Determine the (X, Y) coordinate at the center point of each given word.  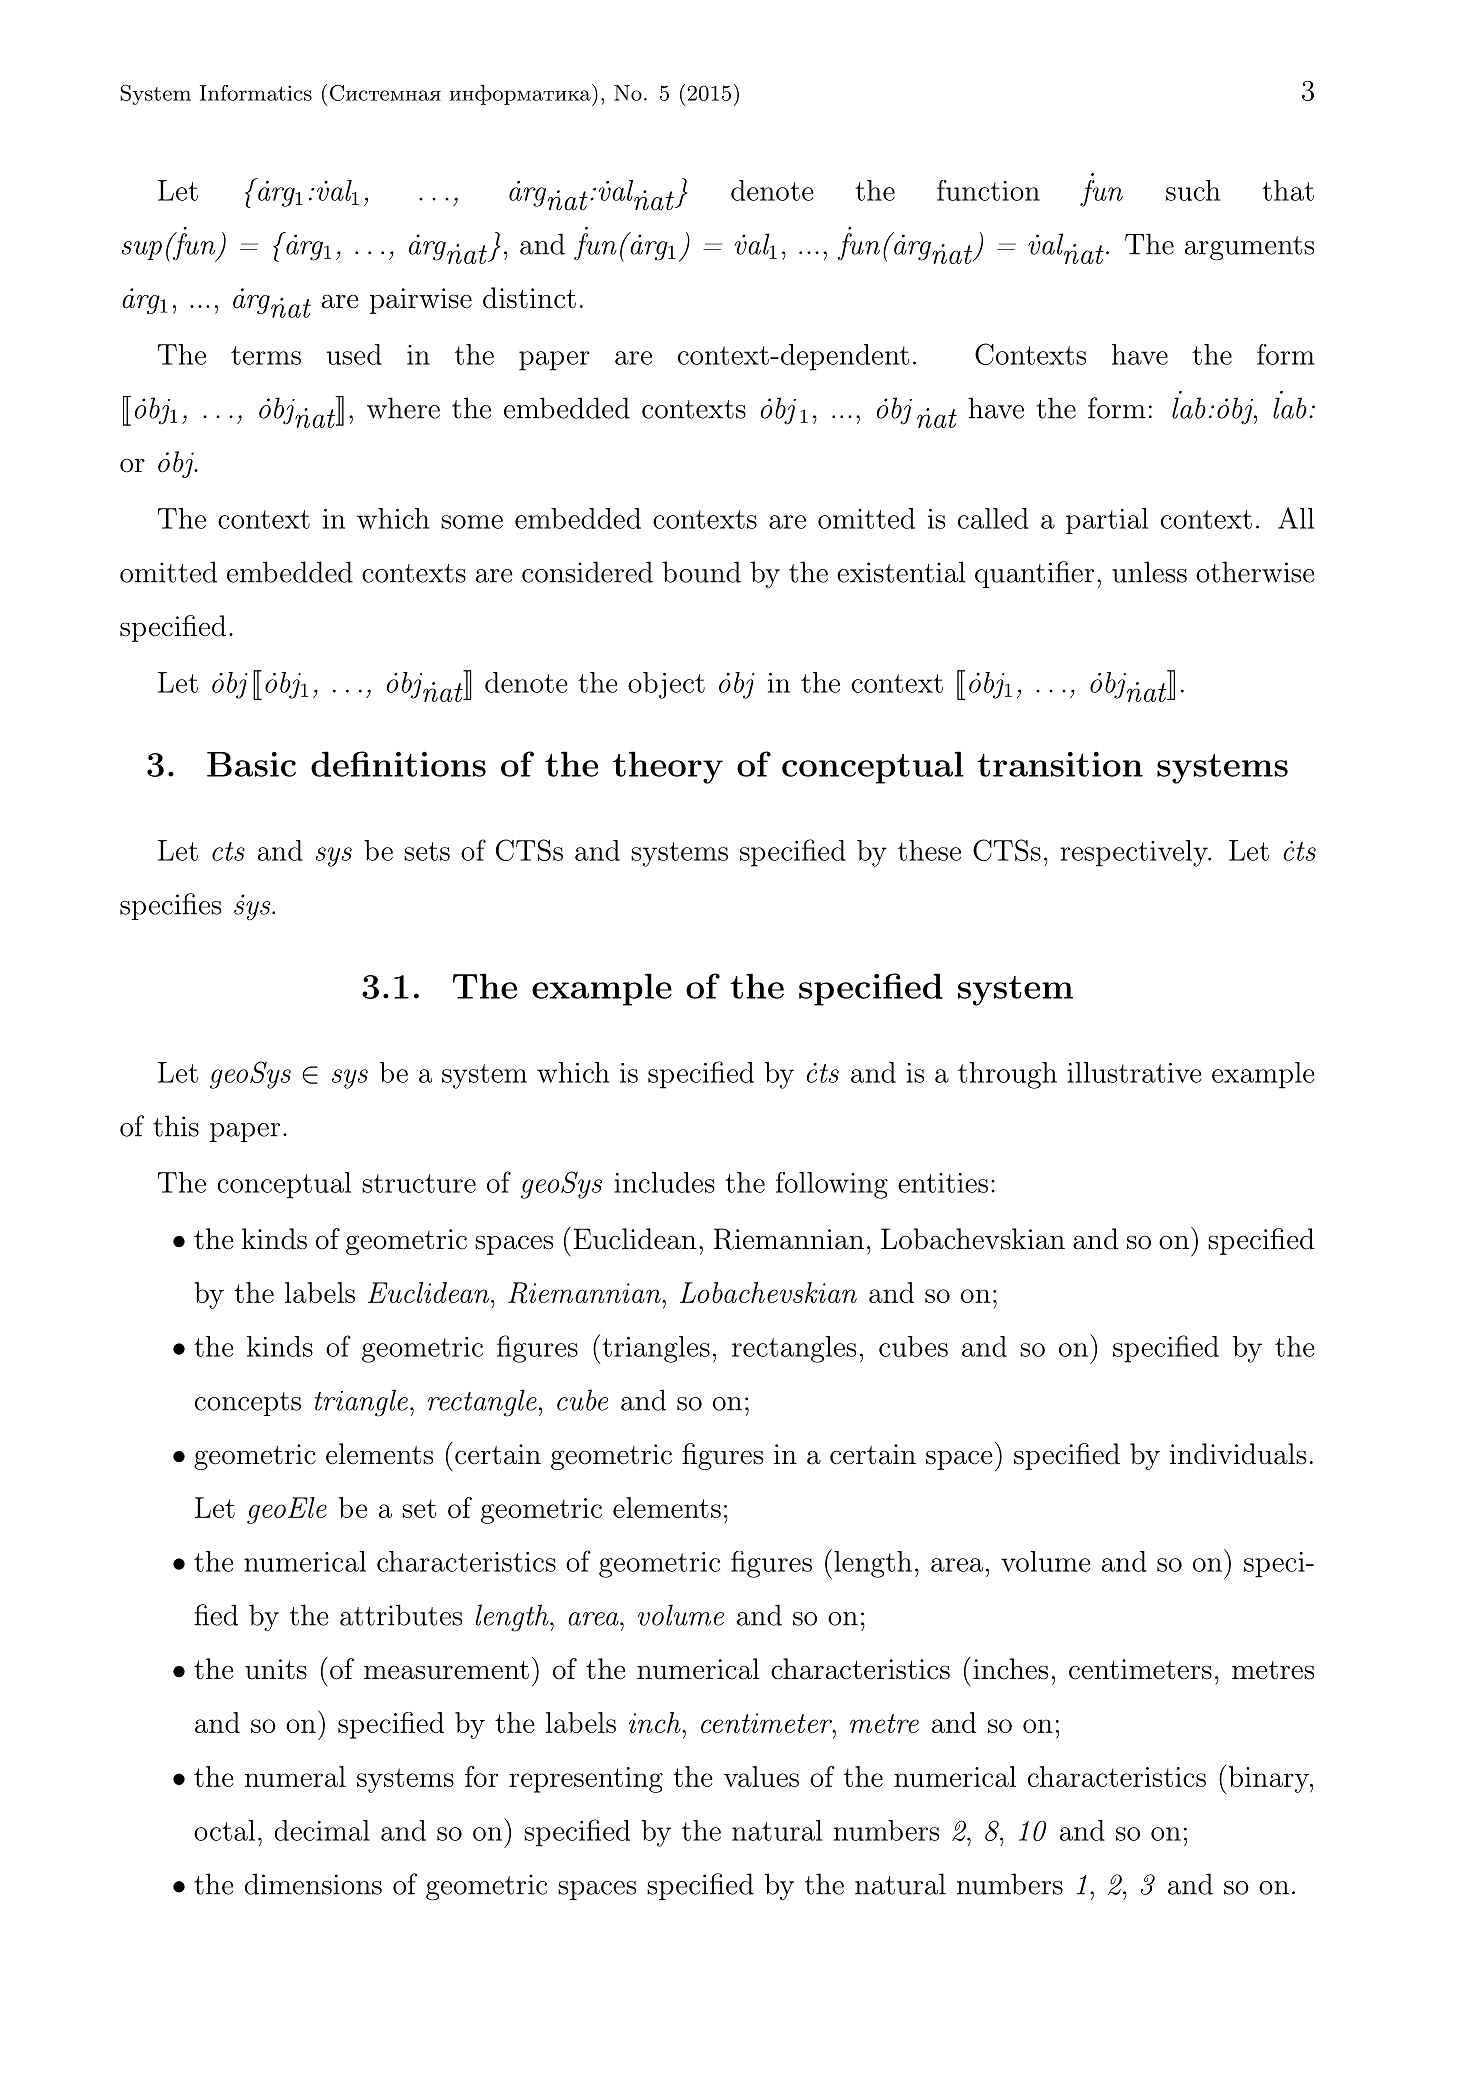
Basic (251, 764)
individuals (1238, 1454)
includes (664, 1182)
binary (1267, 1779)
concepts (248, 1404)
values (761, 1776)
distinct (529, 298)
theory (668, 767)
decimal (322, 1830)
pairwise (421, 301)
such (1193, 190)
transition (1060, 764)
